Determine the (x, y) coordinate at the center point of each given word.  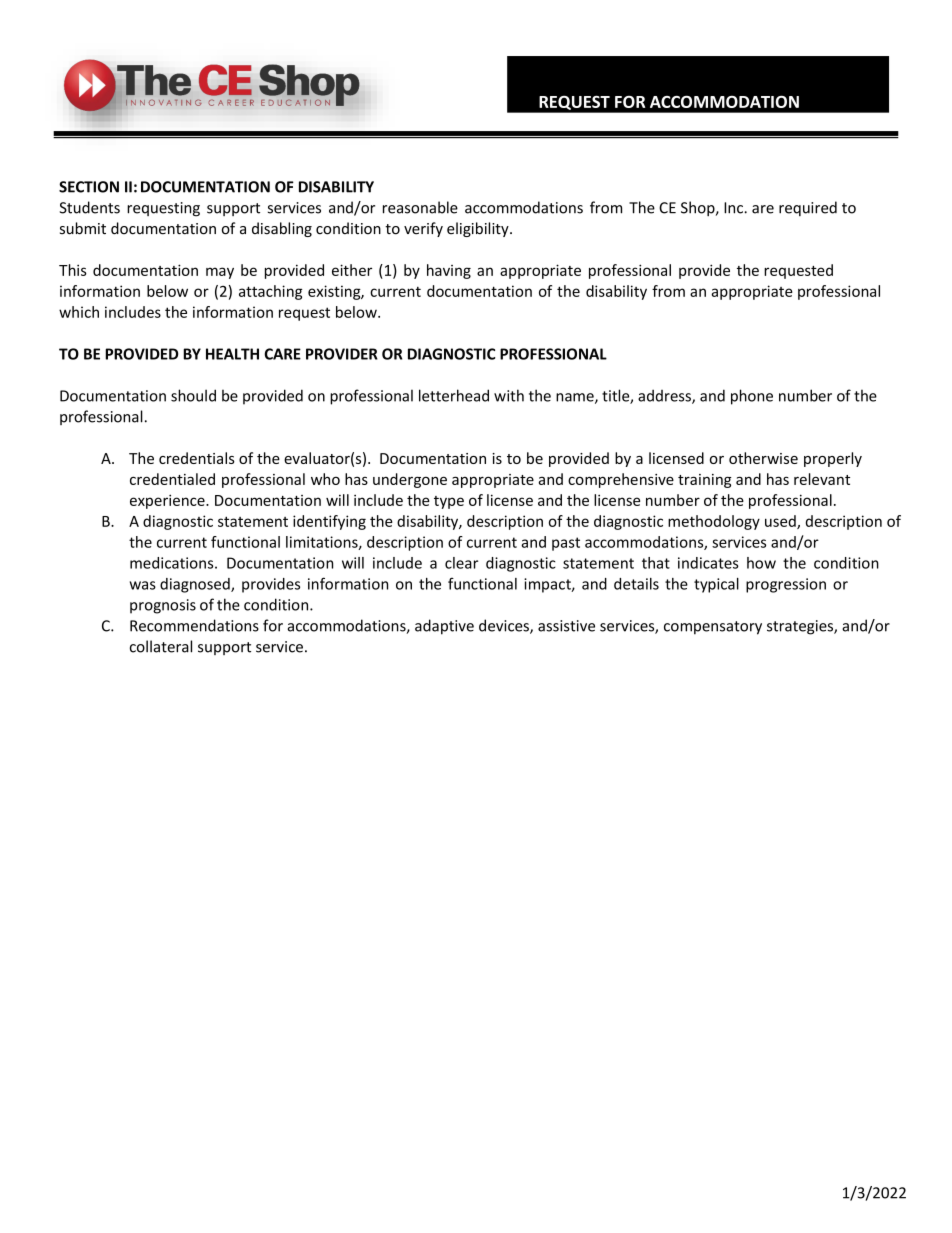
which (79, 312)
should (193, 395)
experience (168, 501)
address (665, 396)
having (449, 271)
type (449, 502)
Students (89, 207)
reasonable (420, 207)
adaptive (444, 627)
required (808, 208)
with (509, 395)
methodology (714, 522)
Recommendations (194, 625)
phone (752, 397)
